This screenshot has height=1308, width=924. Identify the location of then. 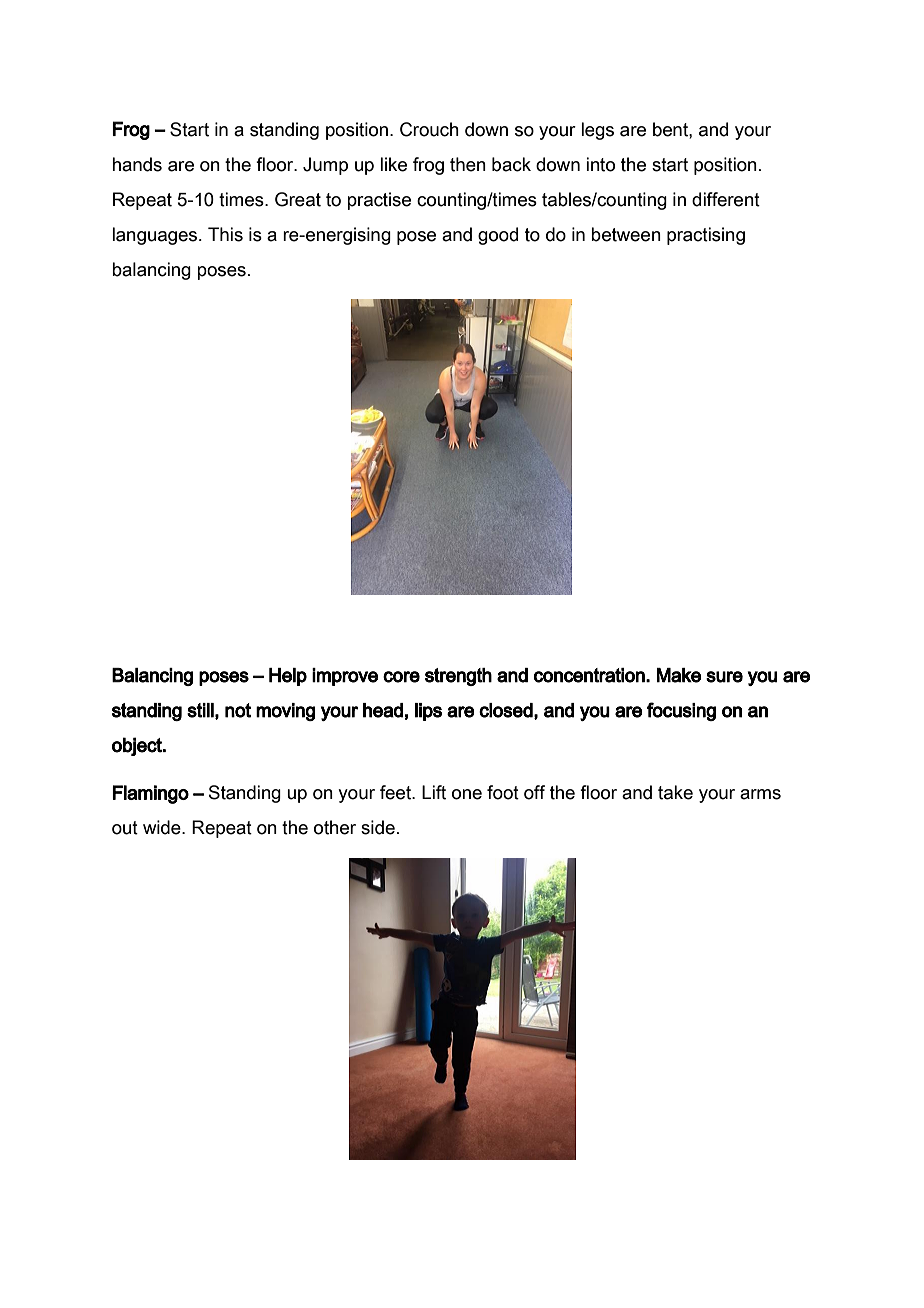
(468, 164).
